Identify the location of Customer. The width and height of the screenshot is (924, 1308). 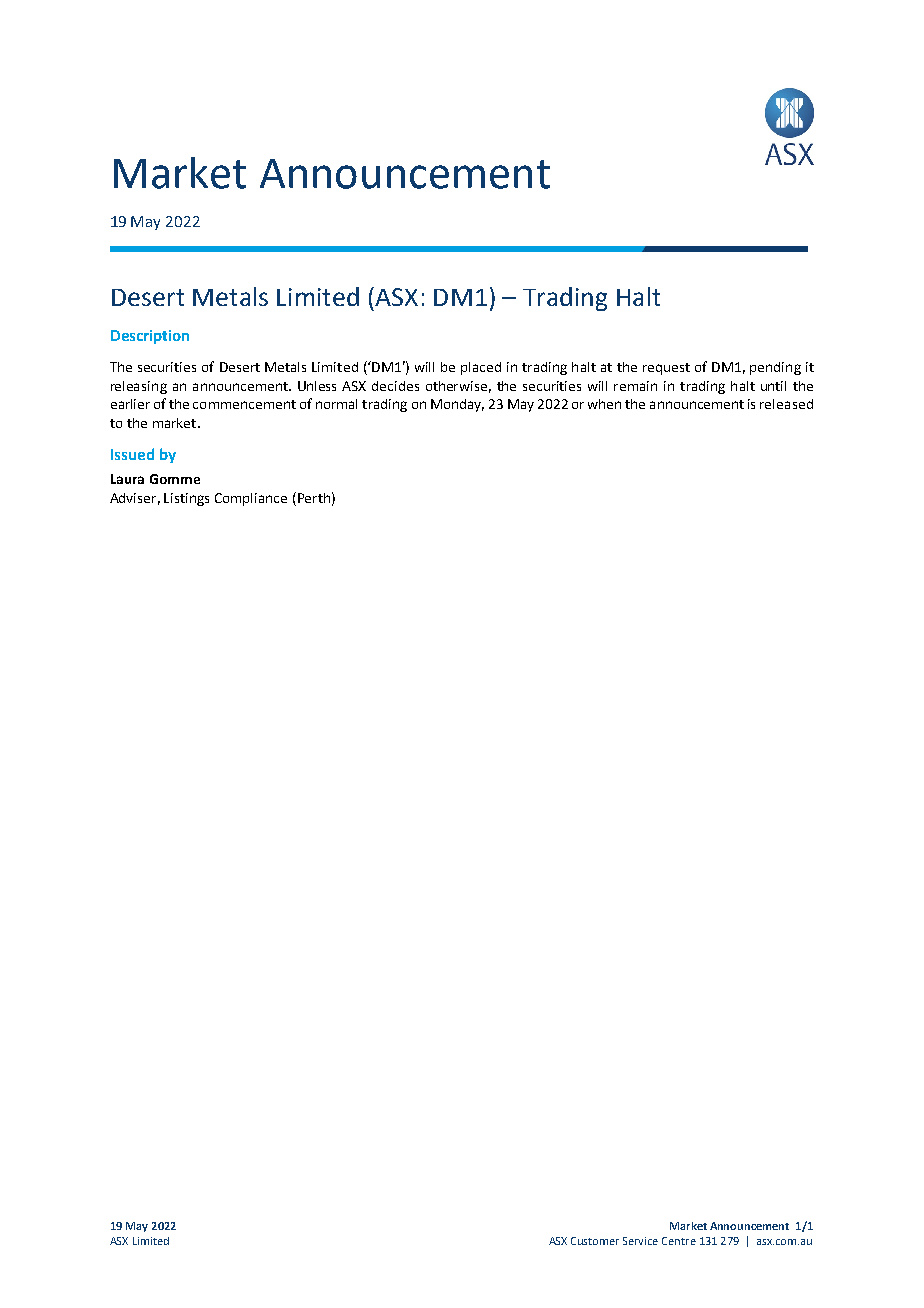
(595, 1241).
